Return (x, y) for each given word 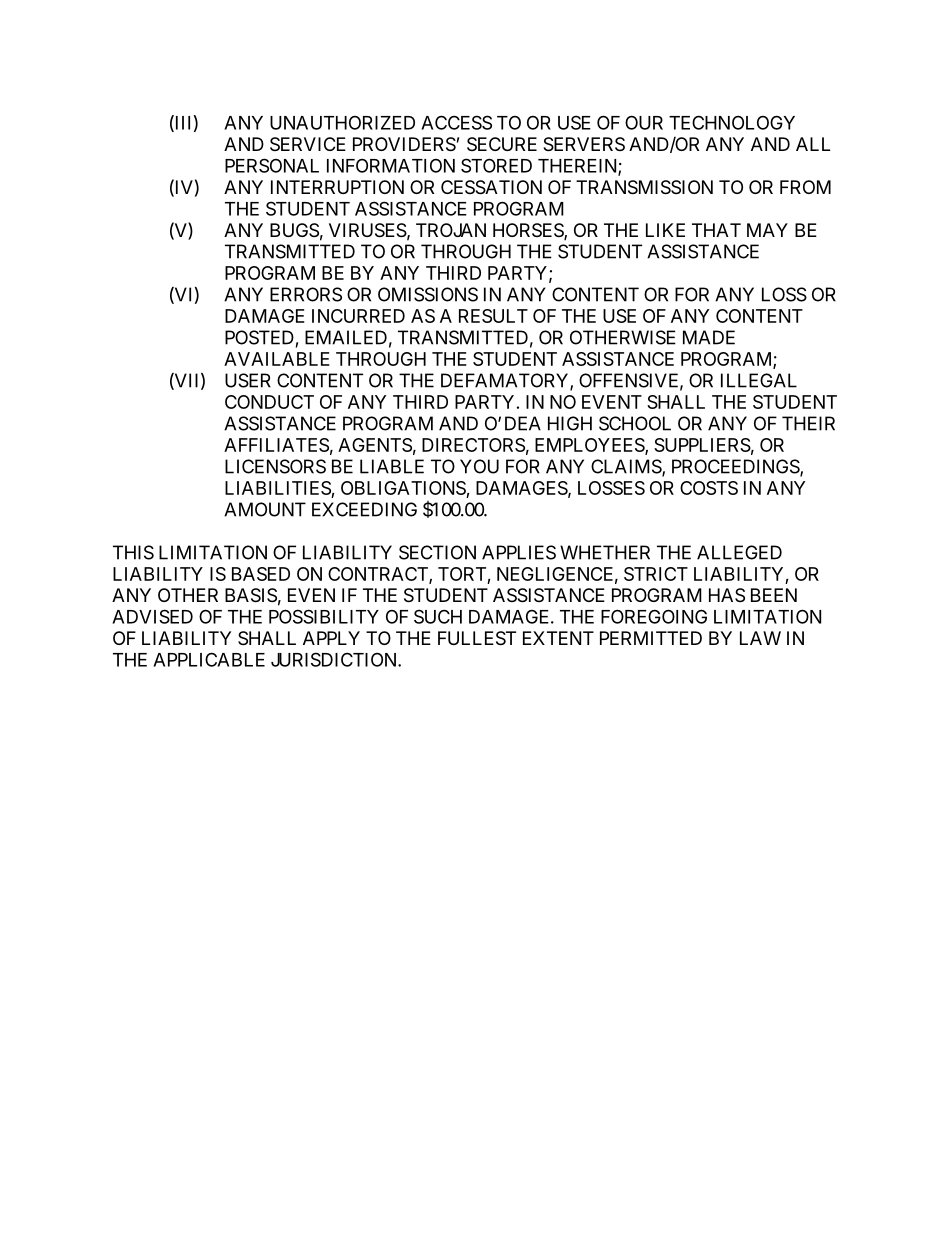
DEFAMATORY (506, 381)
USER (248, 380)
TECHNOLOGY (732, 122)
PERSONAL (272, 165)
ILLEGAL (759, 380)
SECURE (502, 144)
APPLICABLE (209, 659)
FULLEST (477, 638)
